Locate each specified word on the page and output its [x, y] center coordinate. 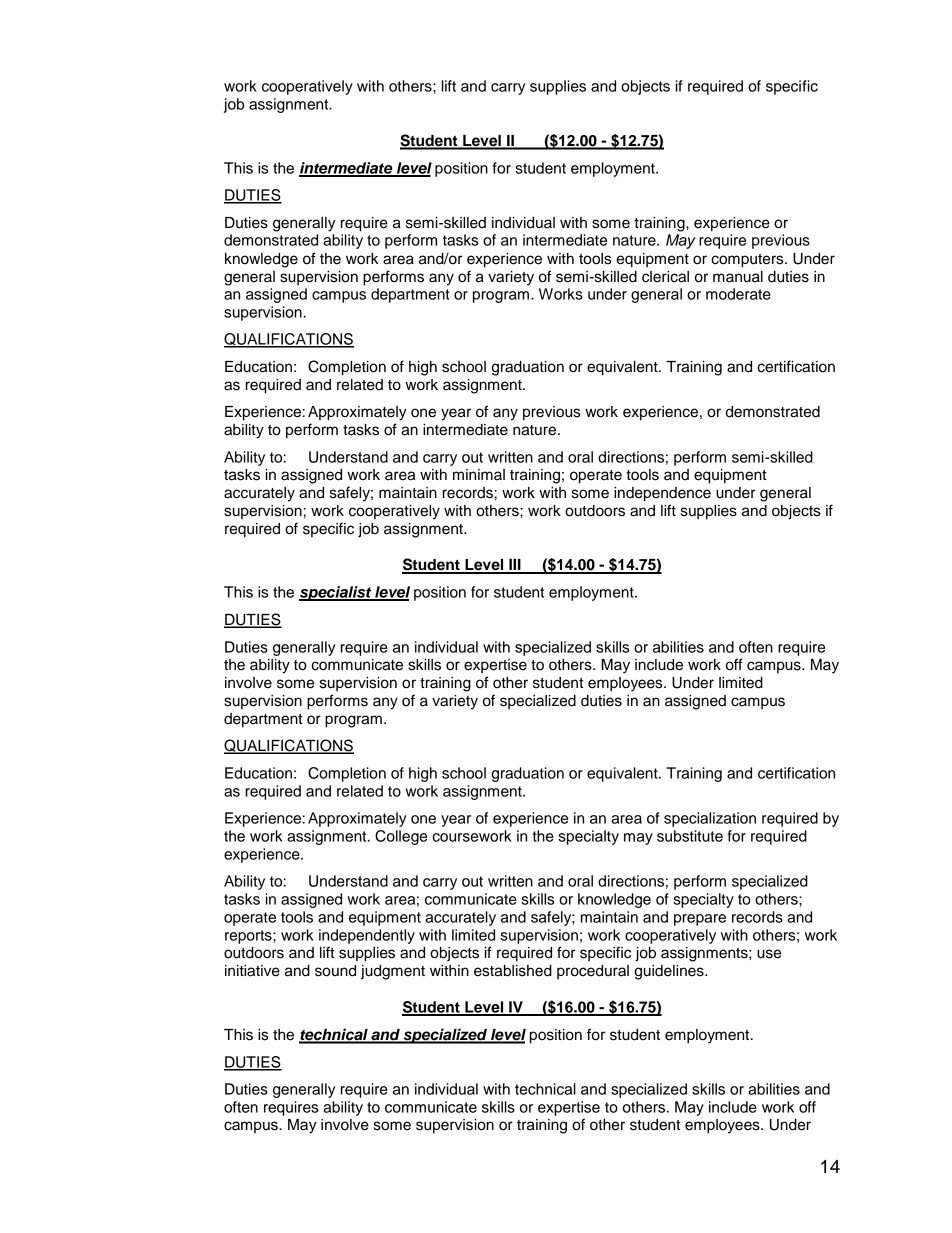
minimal [479, 475]
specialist [336, 593]
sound [335, 971]
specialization [710, 819]
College [401, 837]
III [515, 566]
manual [738, 277]
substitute [690, 836]
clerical [665, 277]
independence [662, 494]
